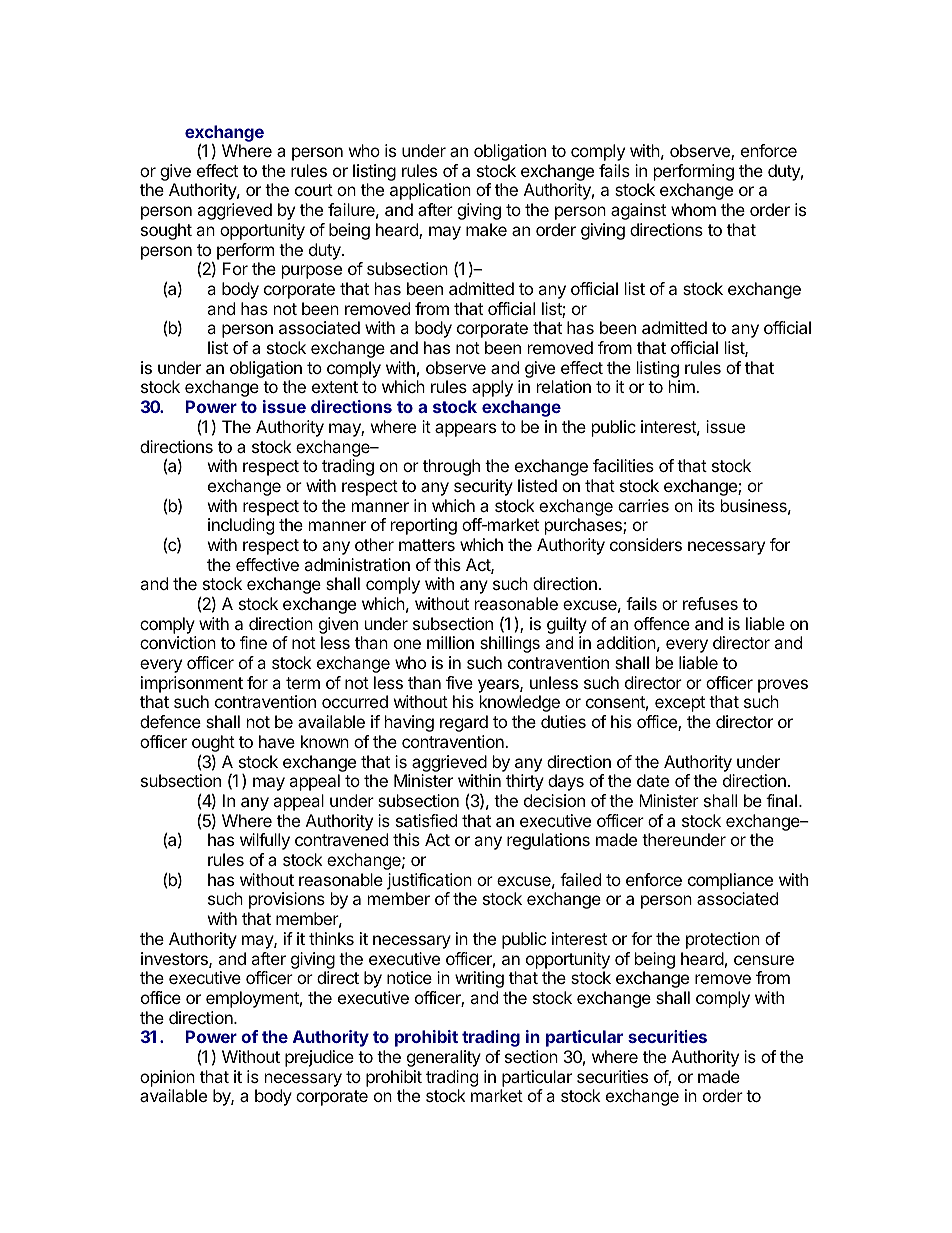 Image resolution: width=952 pixels, height=1233 pixels. What do you see at coordinates (444, 1058) in the screenshot?
I see `generality` at bounding box center [444, 1058].
